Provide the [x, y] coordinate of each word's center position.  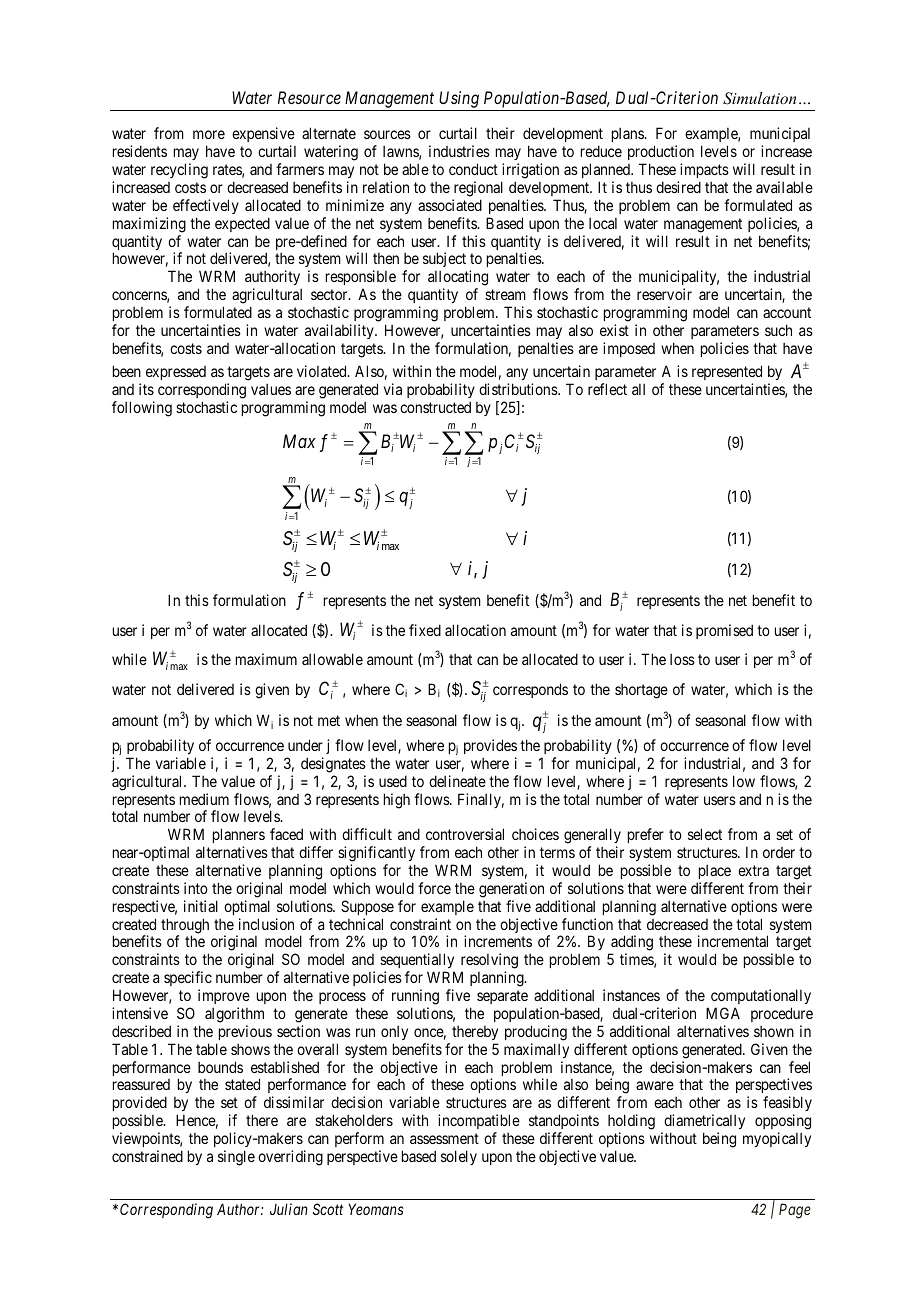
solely [459, 1157]
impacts [704, 170]
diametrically [704, 1121]
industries [459, 151]
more [209, 134]
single [236, 1158]
